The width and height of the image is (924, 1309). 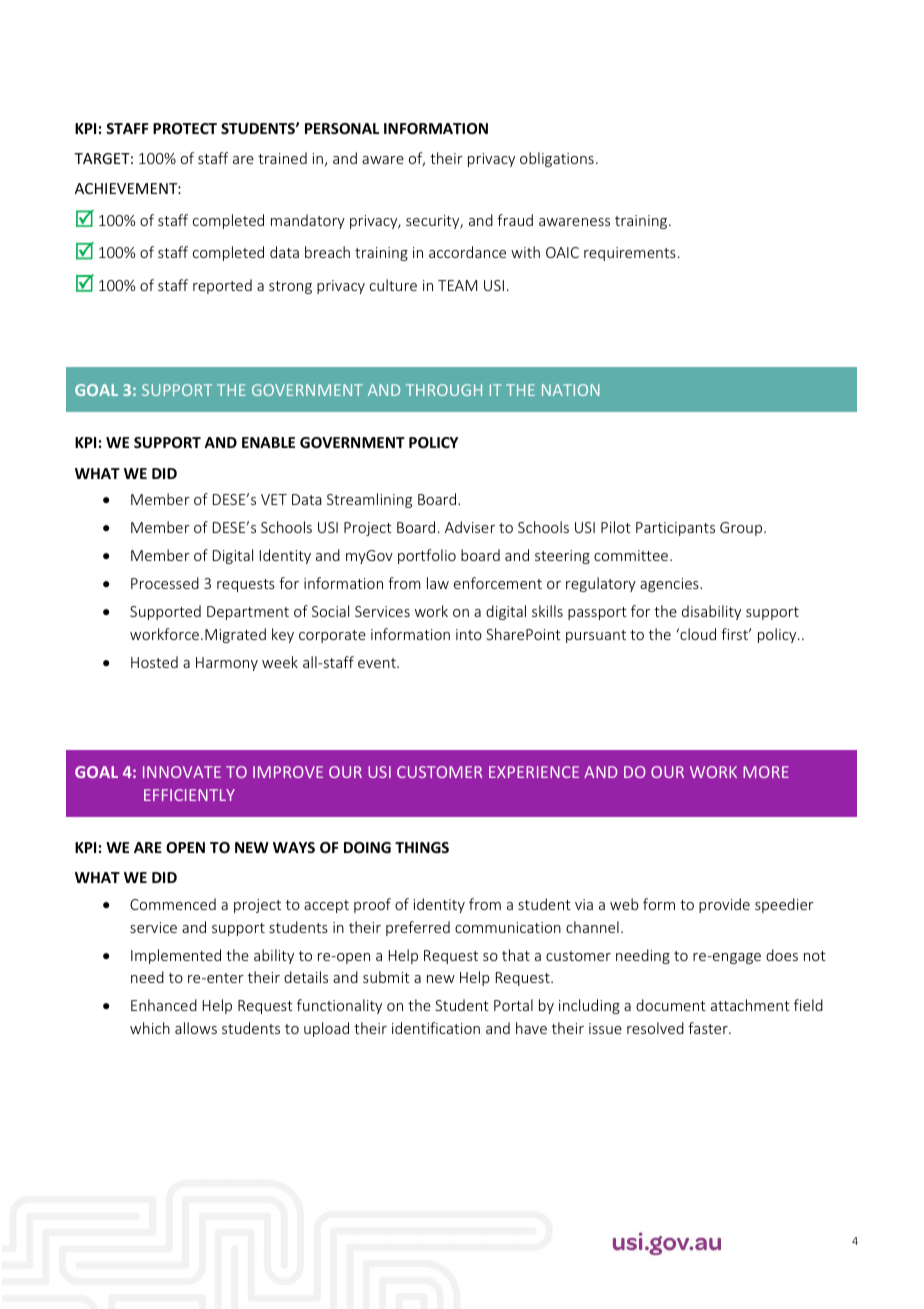 I want to click on requirements, so click(x=630, y=254).
